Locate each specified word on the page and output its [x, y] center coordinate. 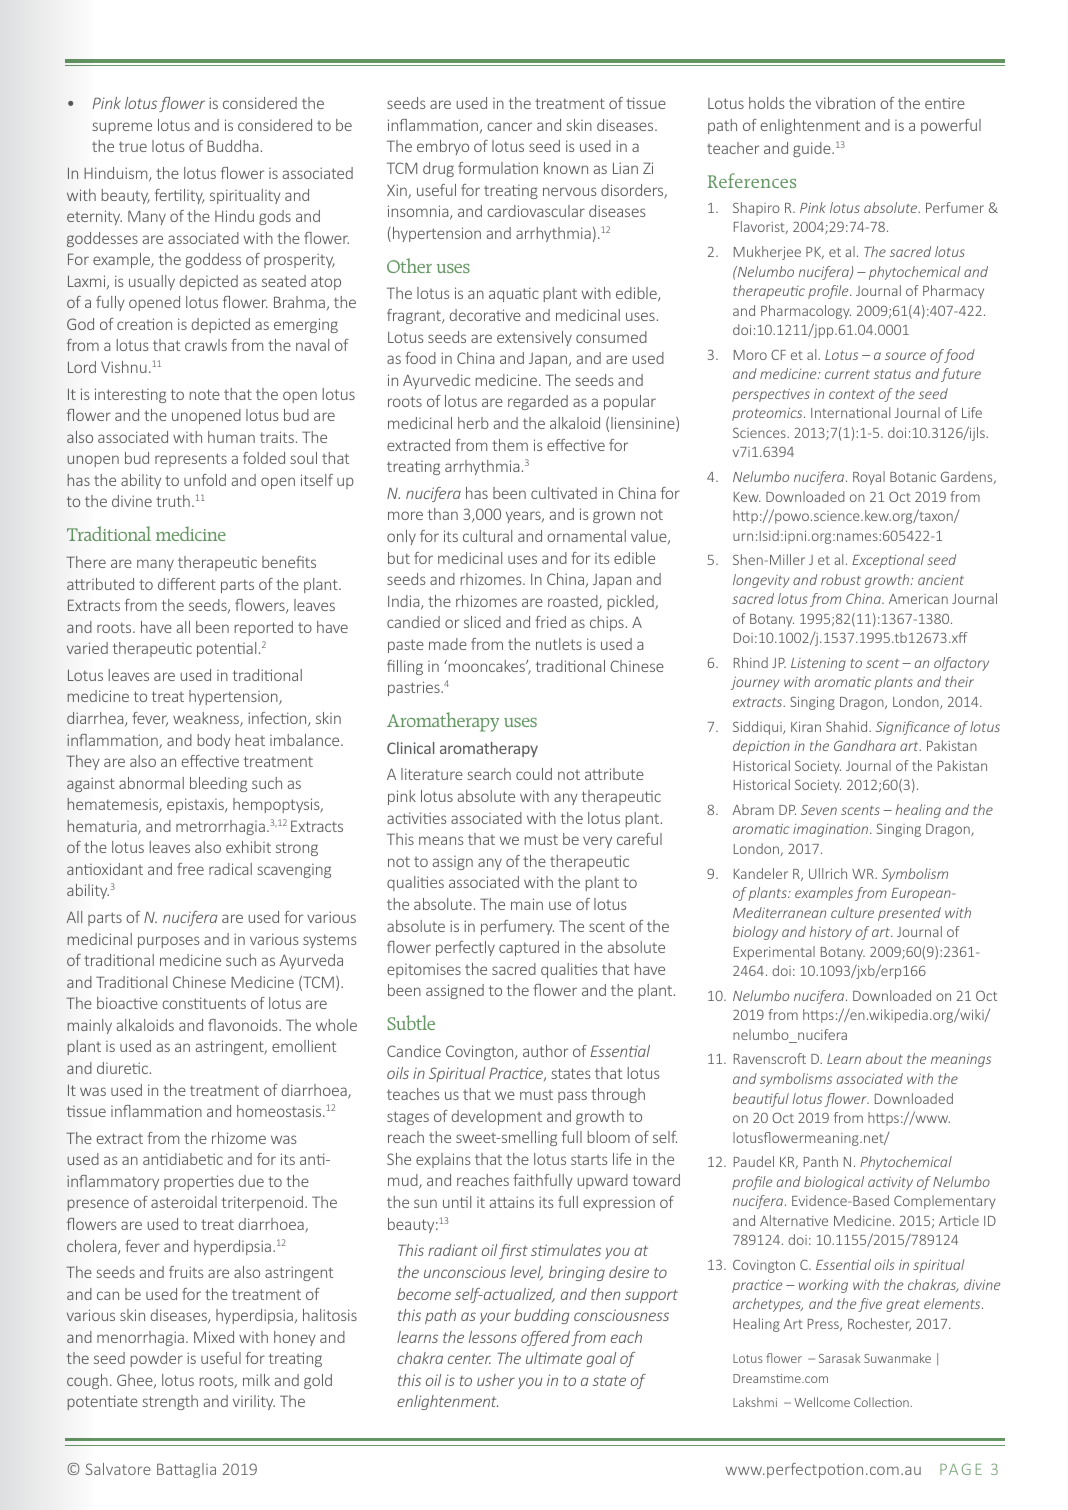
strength [170, 1402]
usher [496, 1380]
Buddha [232, 146]
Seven [819, 809]
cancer [509, 126]
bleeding [218, 784]
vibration [845, 103]
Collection [882, 1402]
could [534, 774]
